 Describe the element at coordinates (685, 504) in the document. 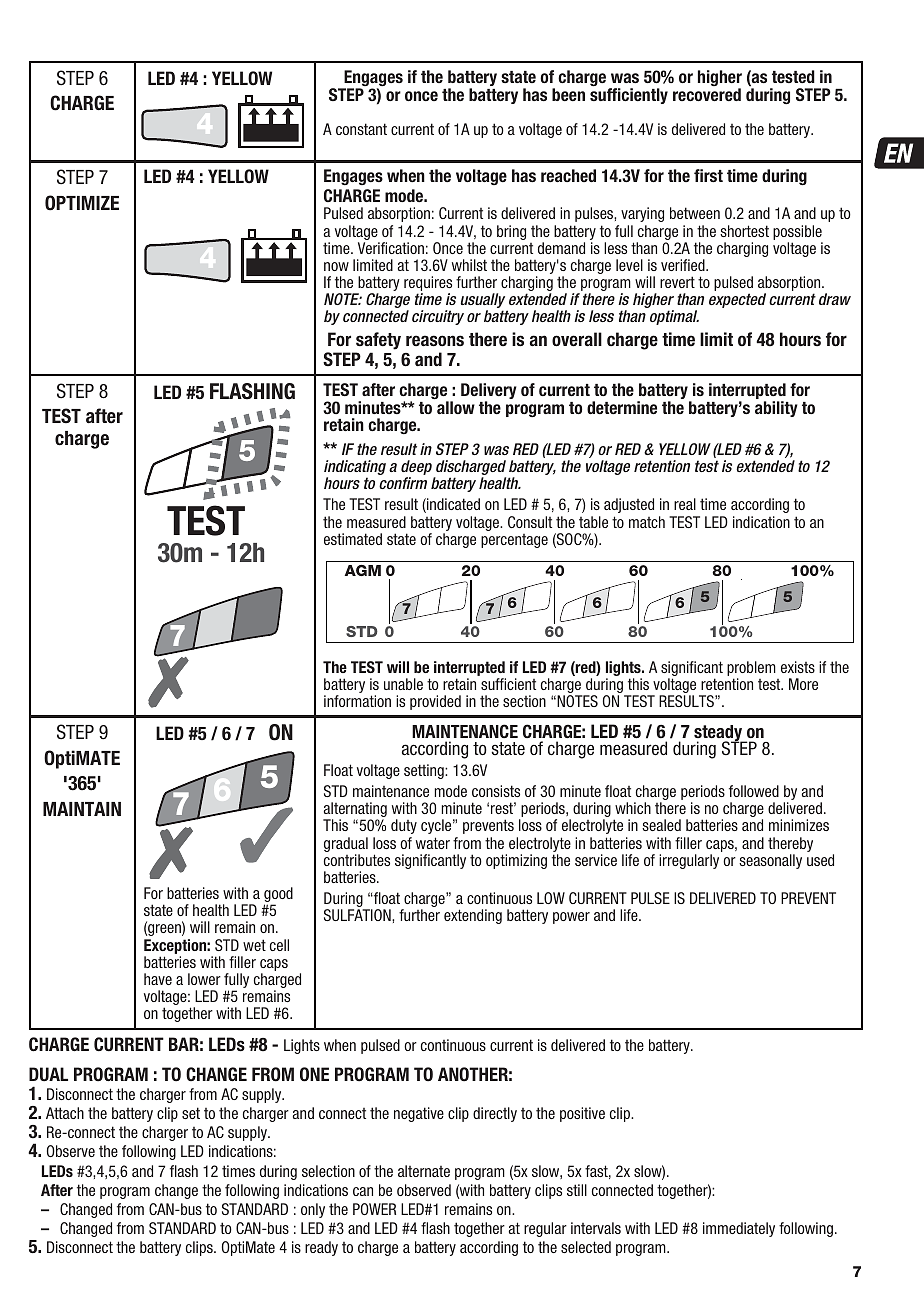

I see `real` at that location.
